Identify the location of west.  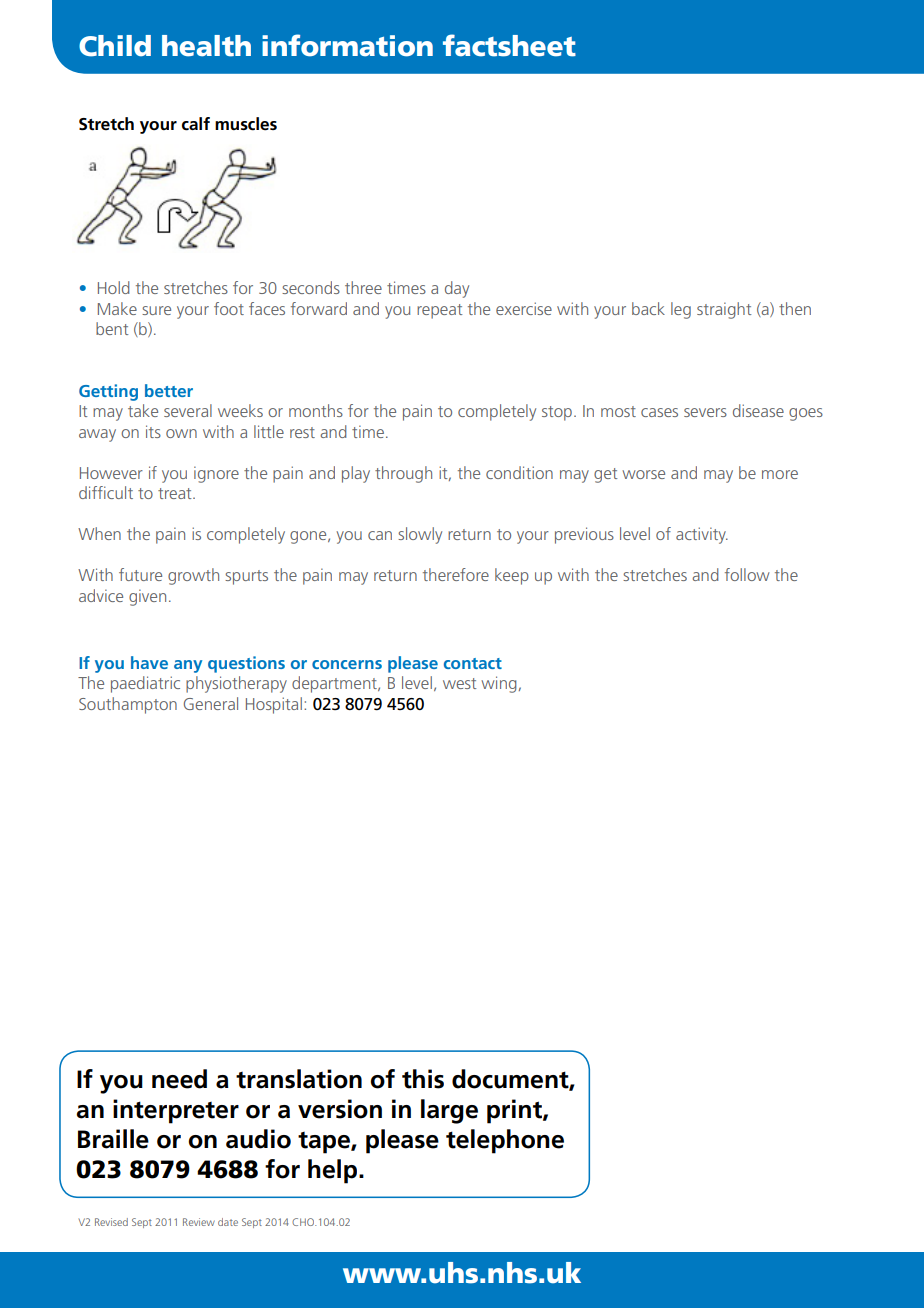
(459, 683).
